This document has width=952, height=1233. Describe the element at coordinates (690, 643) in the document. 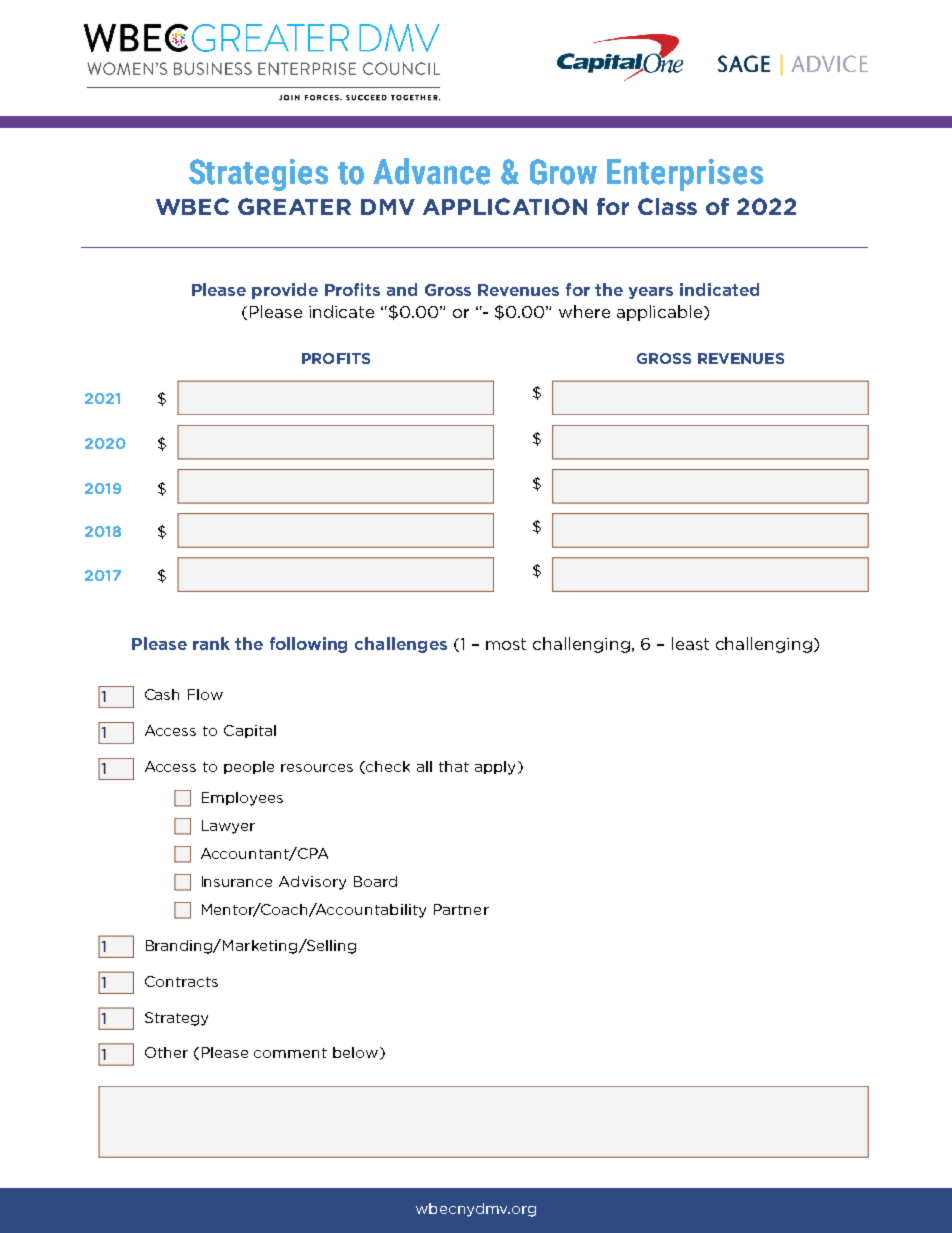

I see `least` at that location.
